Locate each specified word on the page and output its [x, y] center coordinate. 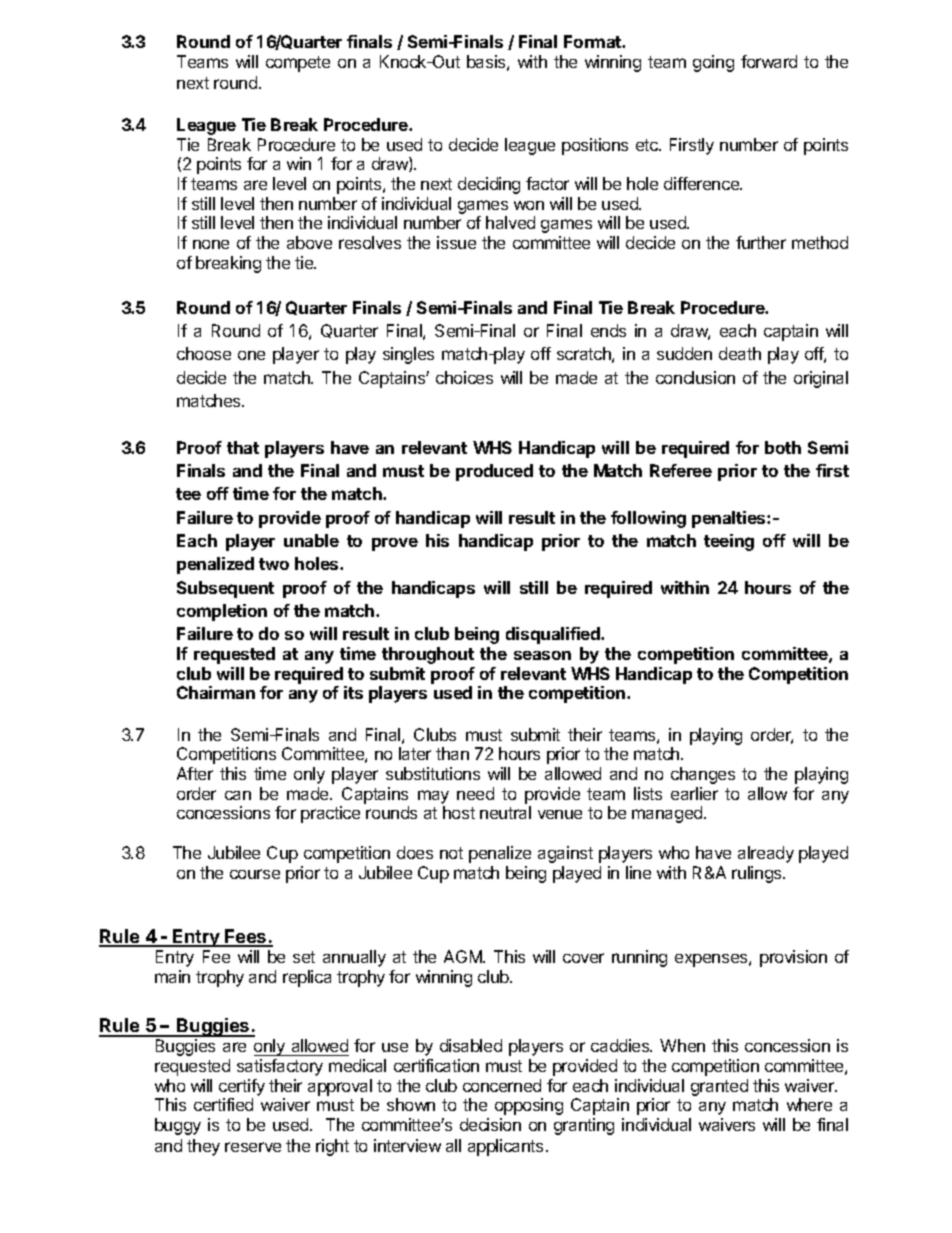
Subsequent [225, 589]
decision [490, 1124]
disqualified [554, 635]
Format [593, 41]
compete [298, 64]
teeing [729, 542]
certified [223, 1104]
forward [769, 61]
